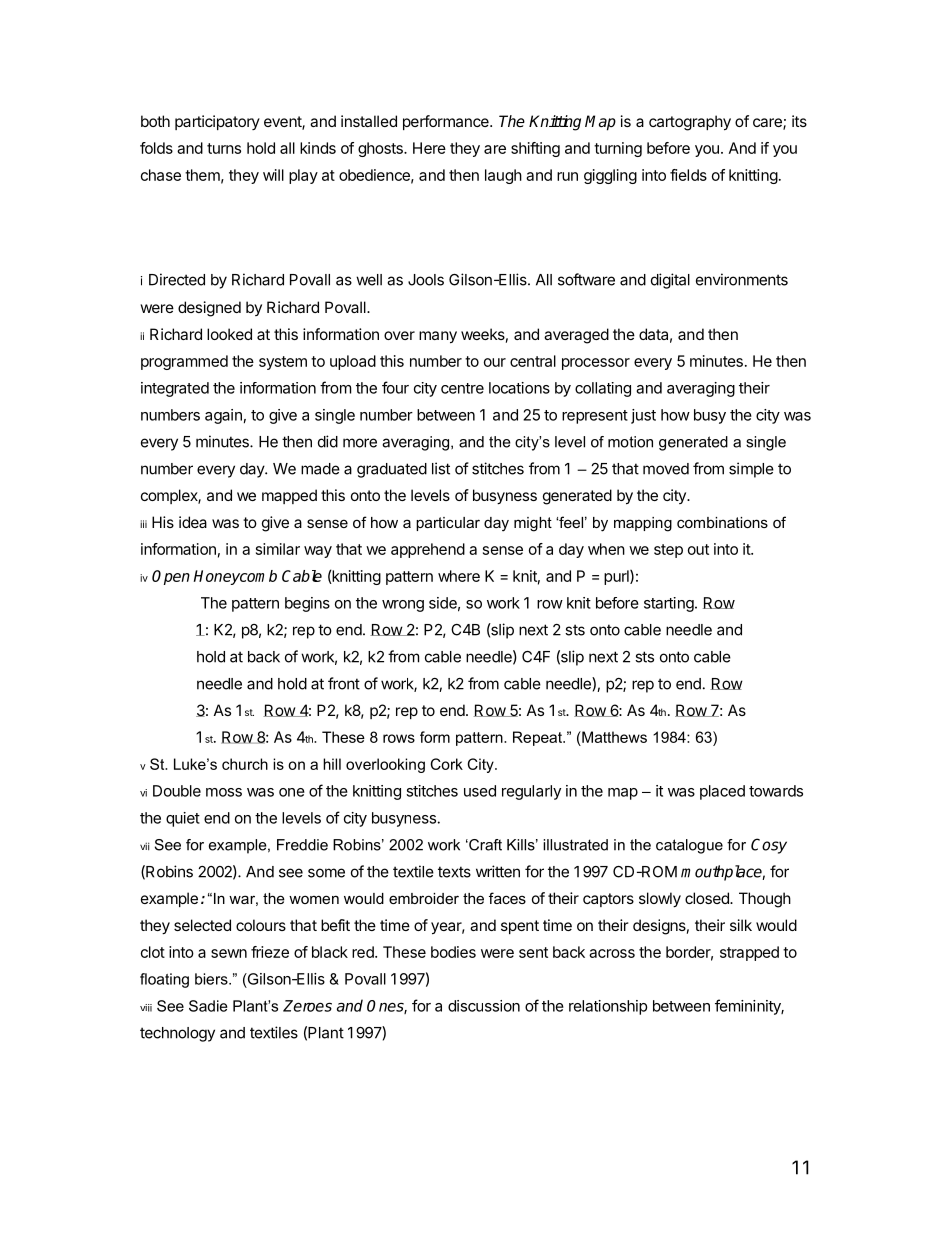  What do you see at coordinates (503, 176) in the screenshot?
I see `laugh` at bounding box center [503, 176].
